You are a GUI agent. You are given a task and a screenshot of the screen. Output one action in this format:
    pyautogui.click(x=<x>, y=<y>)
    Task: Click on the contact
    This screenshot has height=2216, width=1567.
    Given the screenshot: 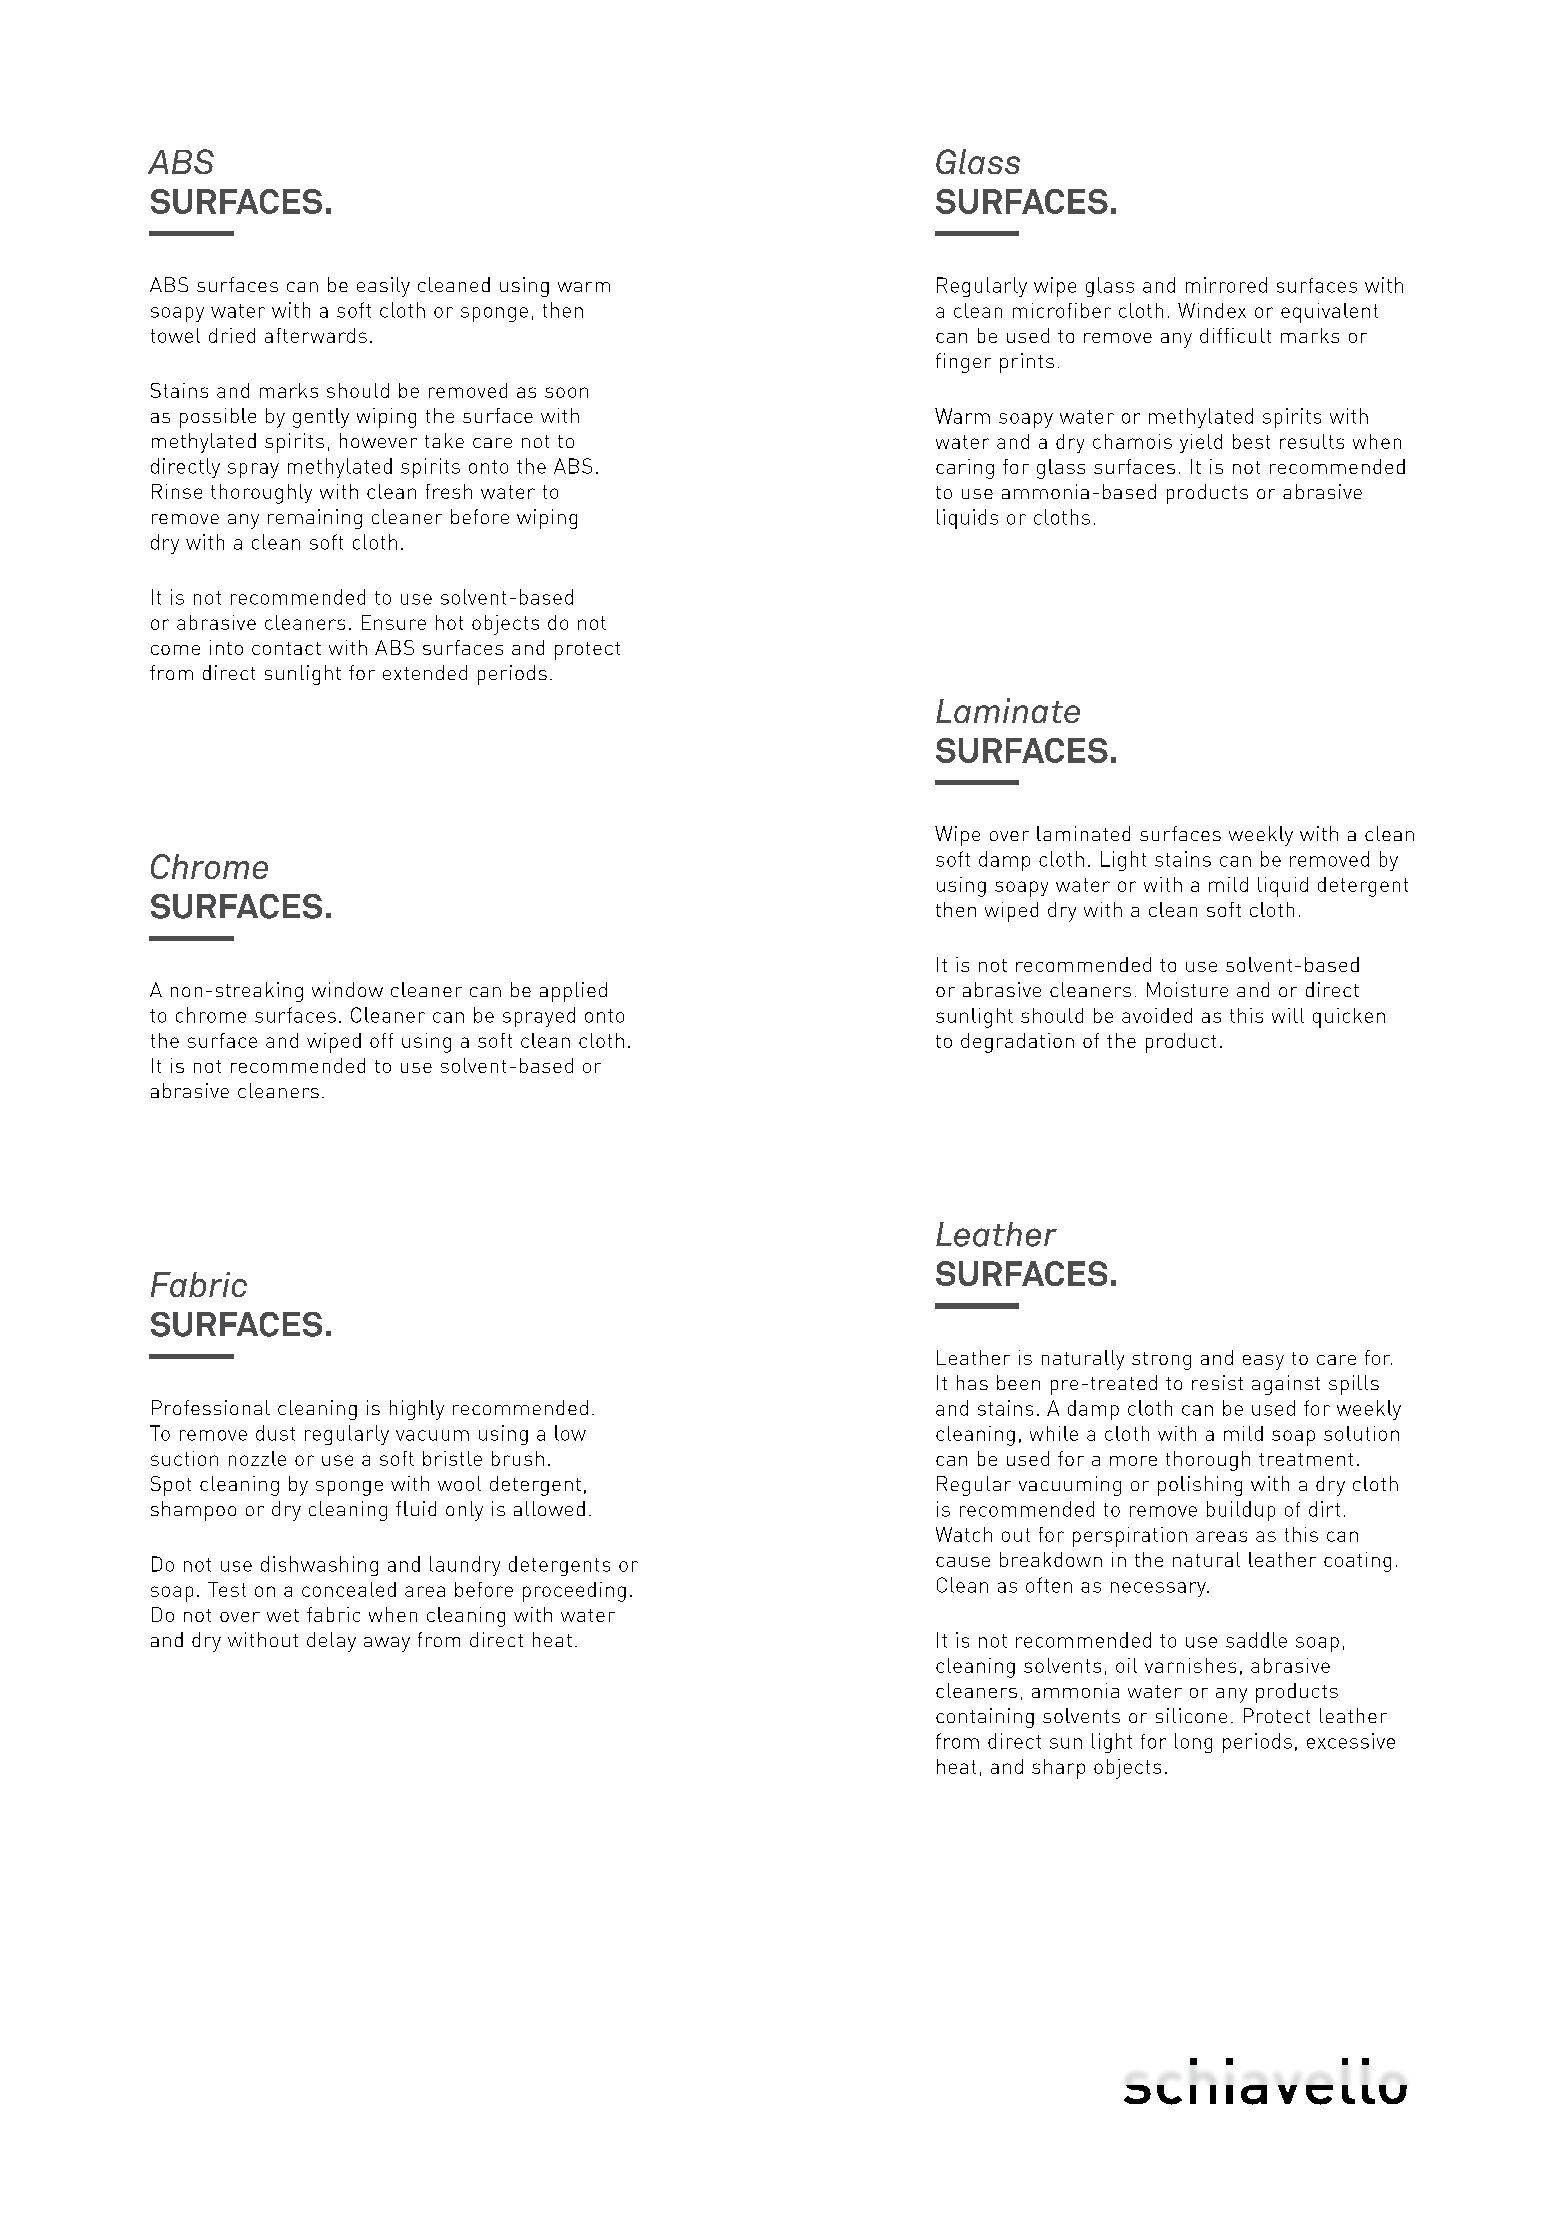 What is the action you would take?
    pyautogui.click(x=286, y=648)
